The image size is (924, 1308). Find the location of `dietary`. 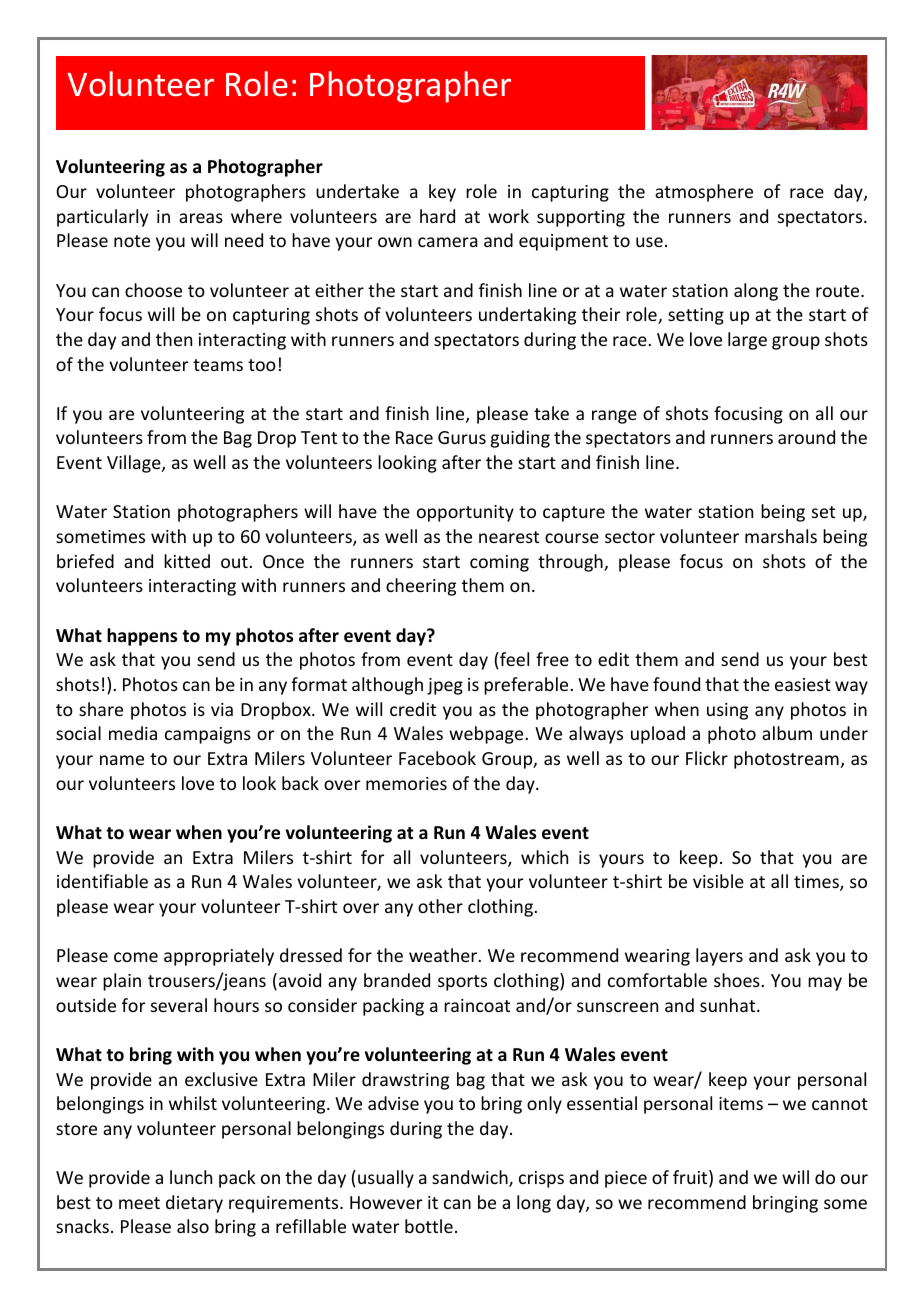

dietary is located at coordinates (194, 1204).
